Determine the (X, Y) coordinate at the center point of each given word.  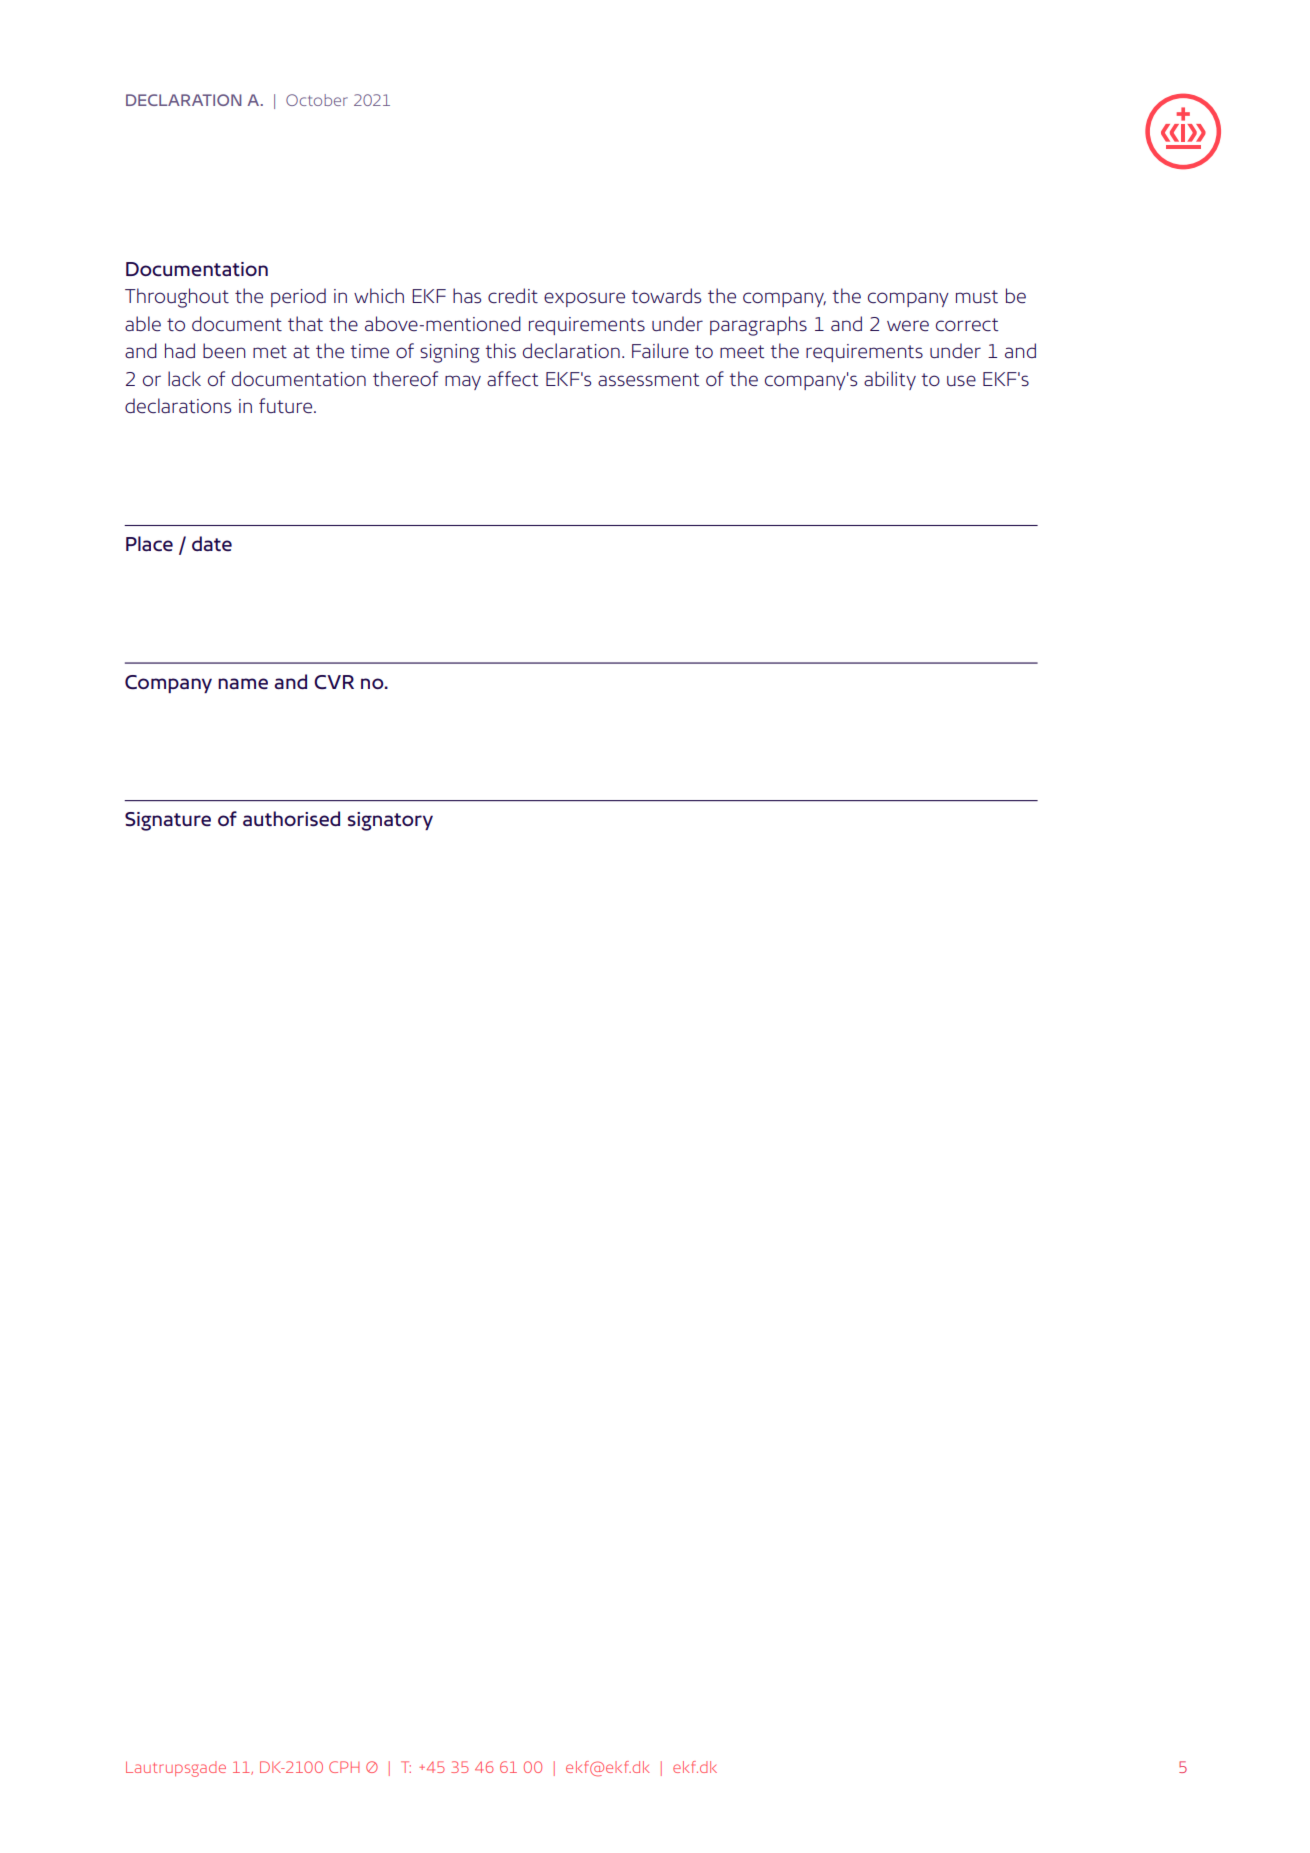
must (977, 296)
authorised (291, 819)
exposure (584, 299)
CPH (344, 1767)
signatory (390, 821)
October (317, 100)
